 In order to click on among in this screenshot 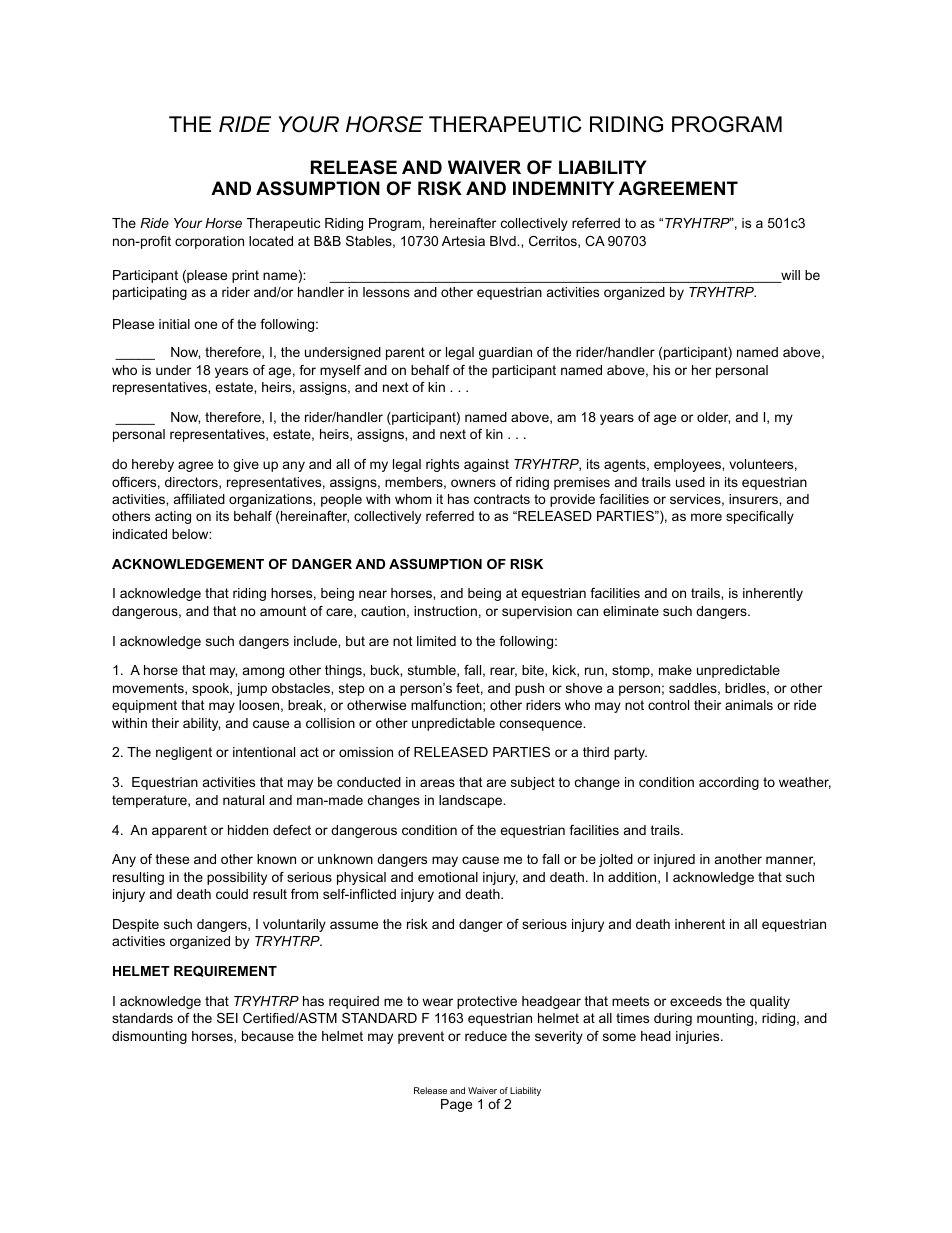, I will do `click(263, 672)`.
